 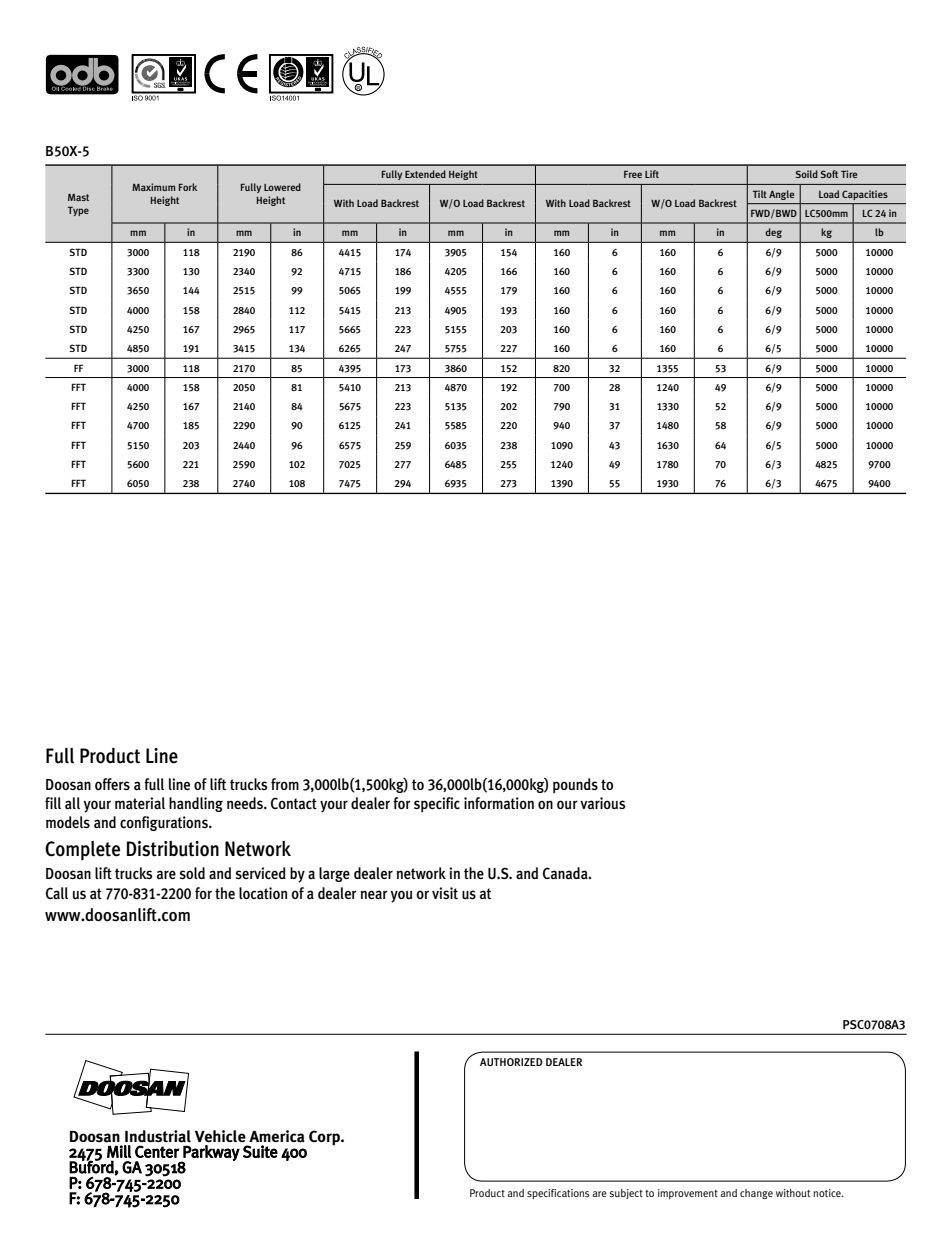 I want to click on Extended, so click(x=425, y=174).
